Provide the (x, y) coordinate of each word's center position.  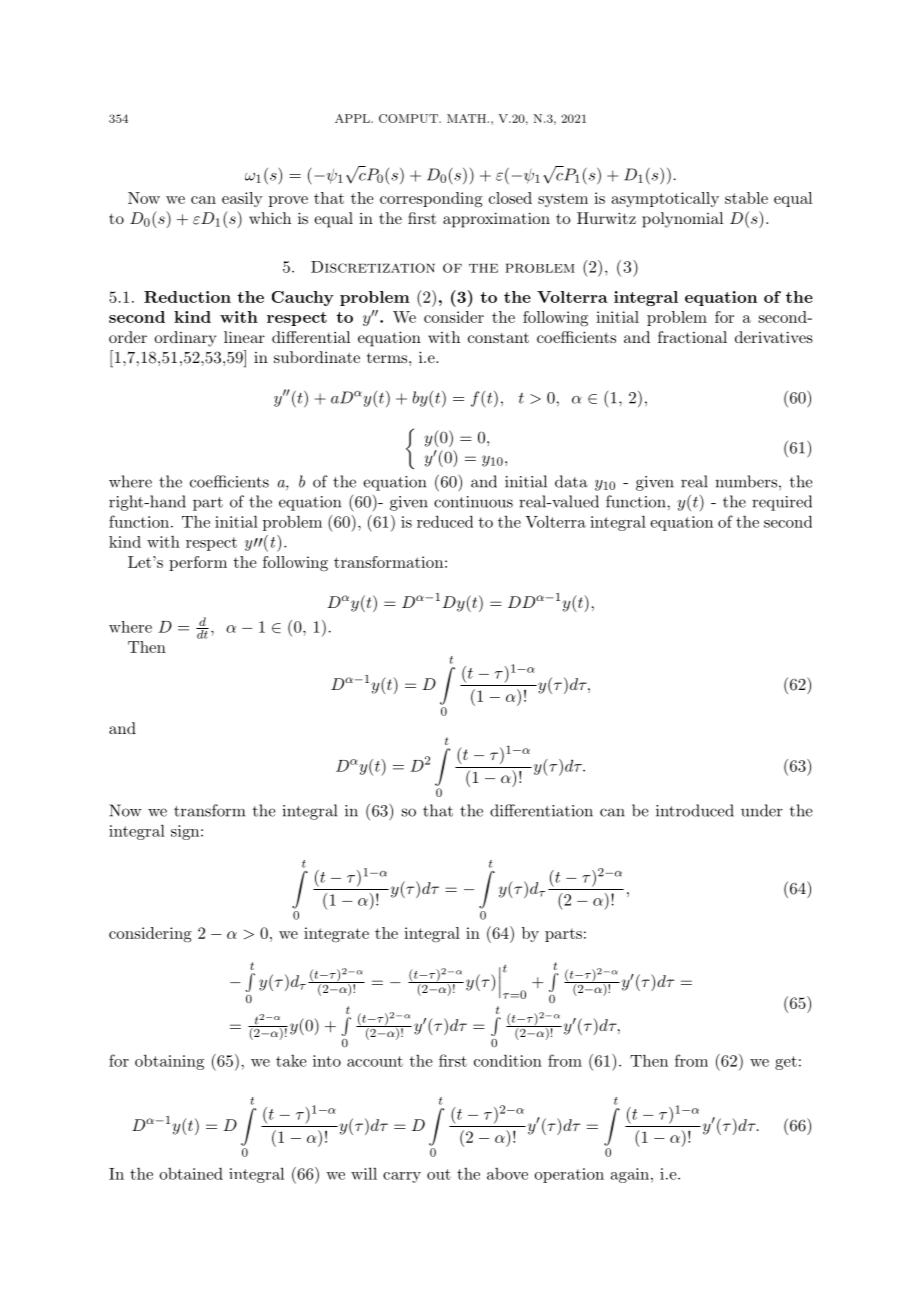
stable (746, 198)
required (782, 503)
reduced (445, 521)
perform (198, 563)
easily (242, 199)
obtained (191, 1173)
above (507, 1174)
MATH (466, 118)
